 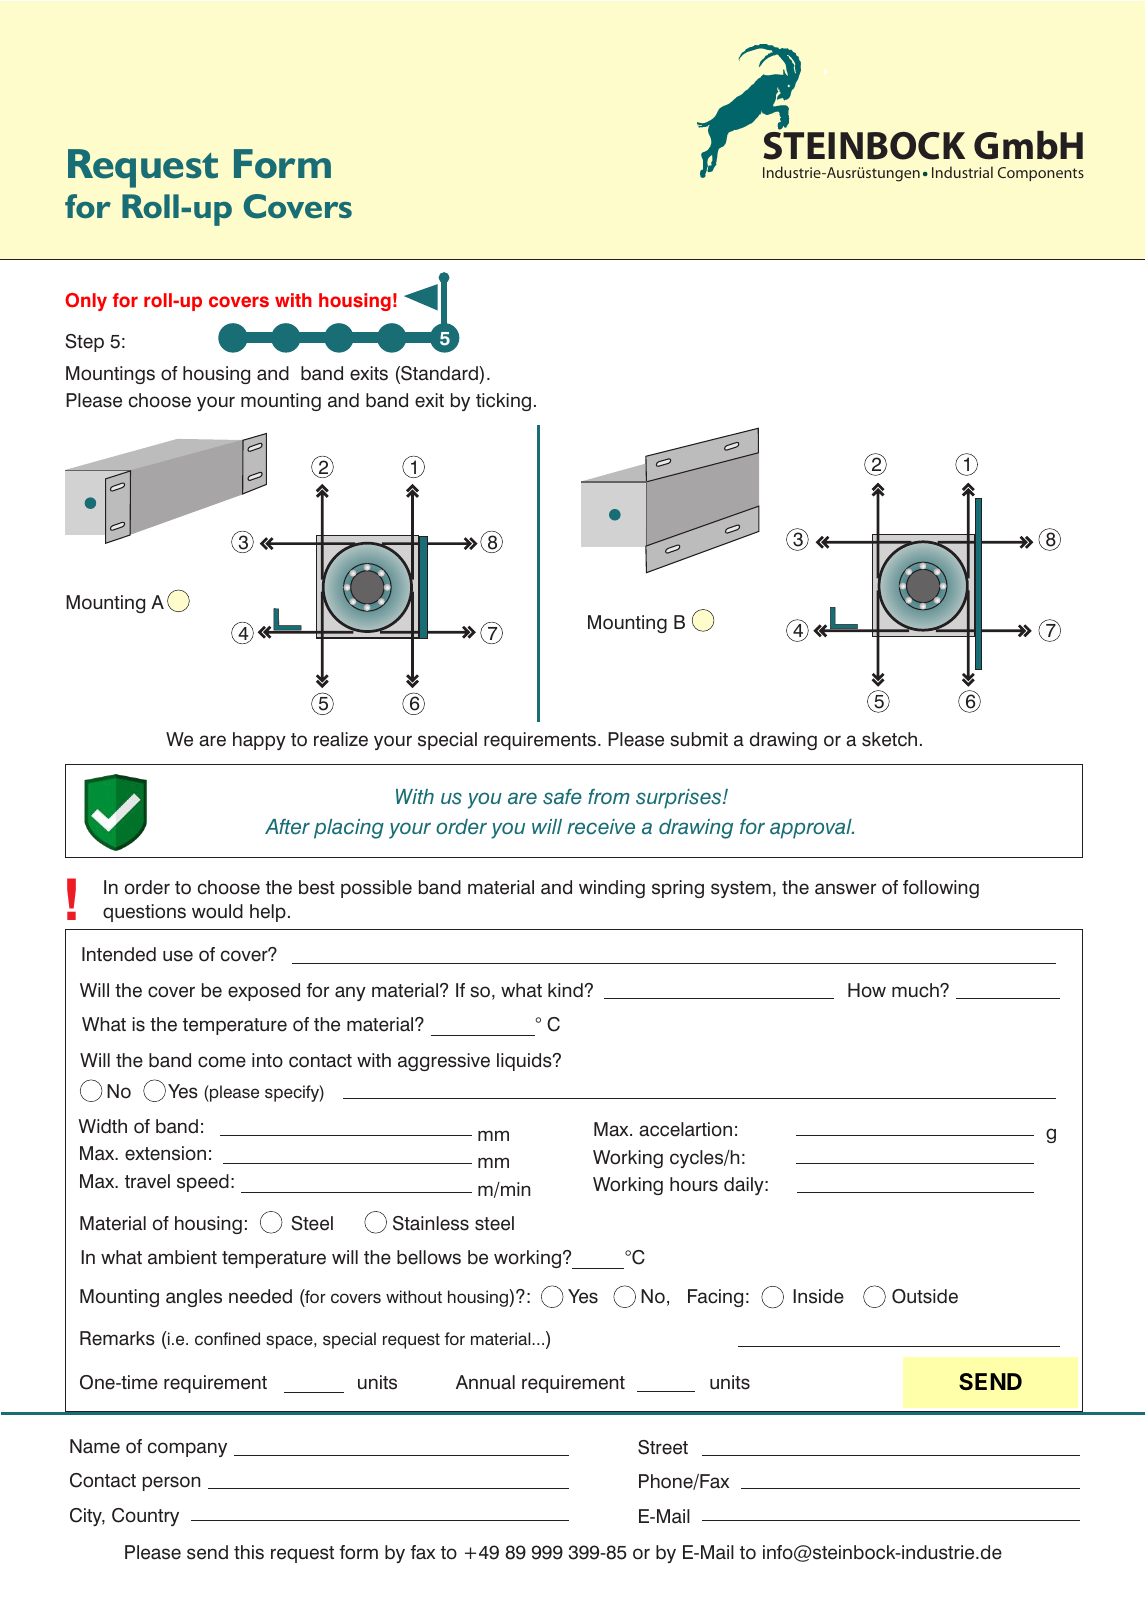 What do you see at coordinates (916, 990) in the image?
I see `much` at bounding box center [916, 990].
